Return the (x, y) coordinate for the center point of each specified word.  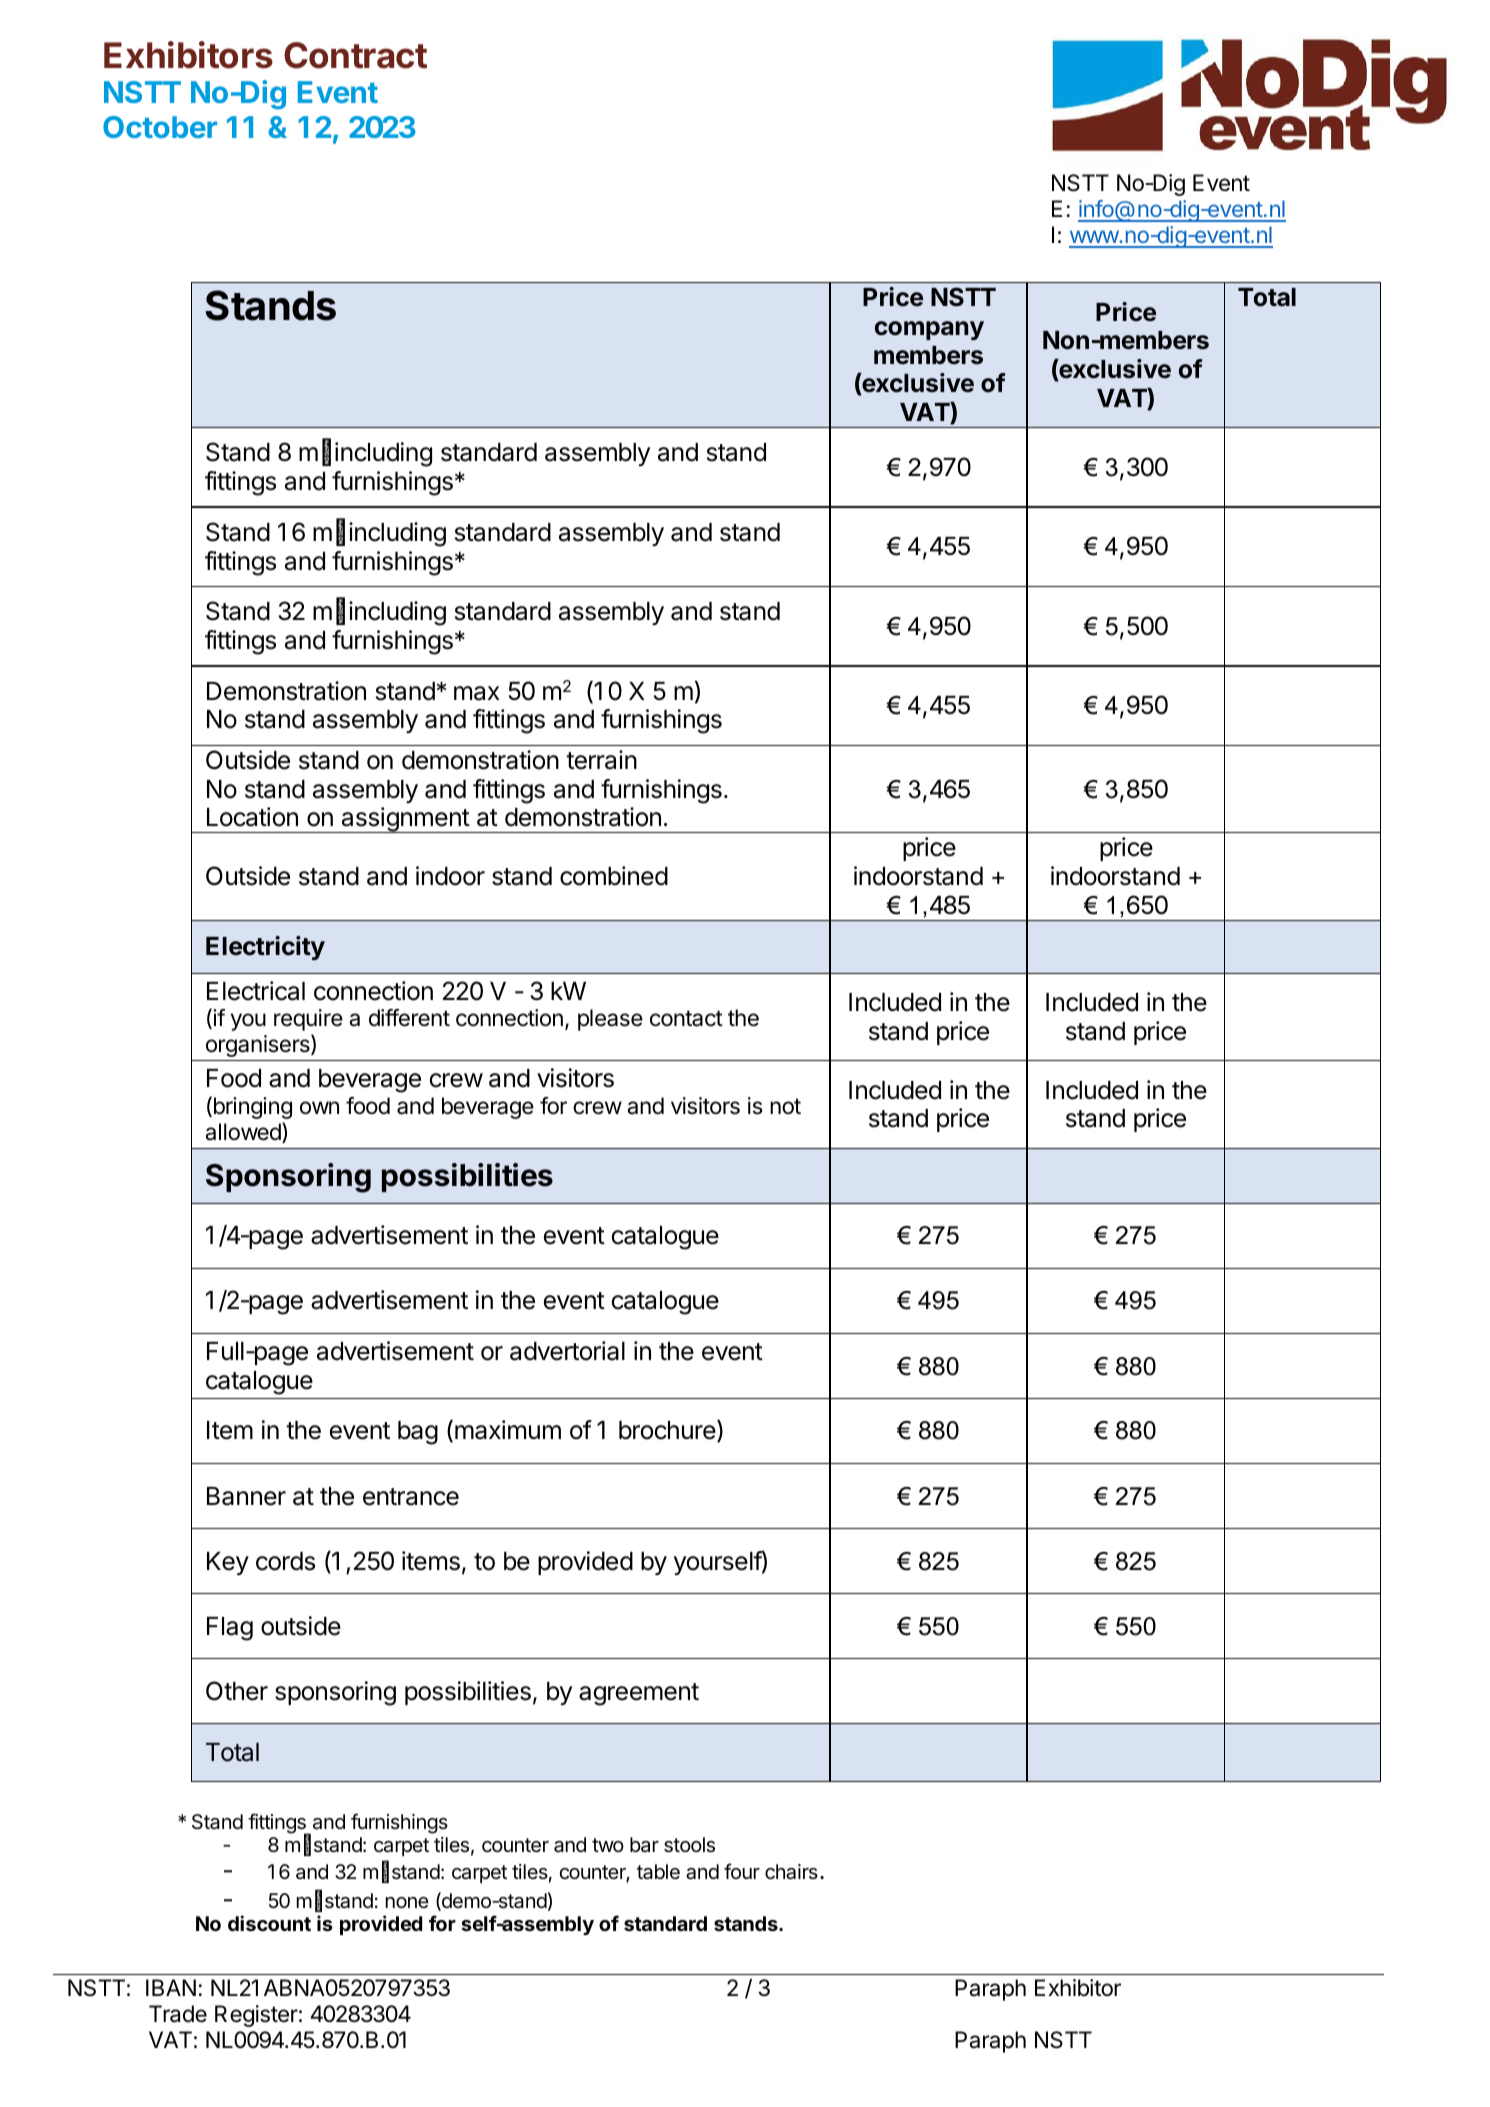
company (929, 330)
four (742, 1871)
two (608, 1845)
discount (269, 1923)
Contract (355, 55)
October (160, 127)
